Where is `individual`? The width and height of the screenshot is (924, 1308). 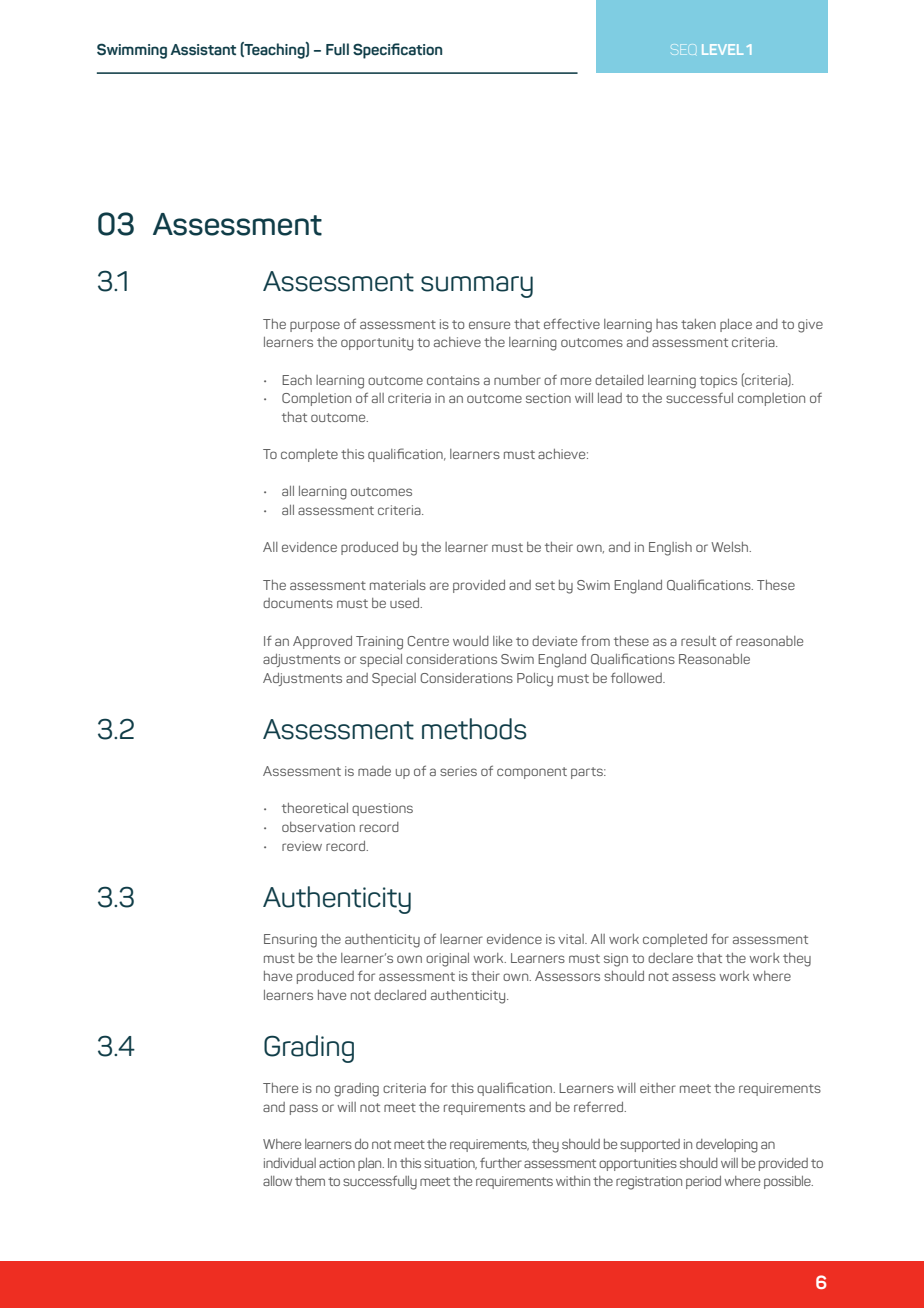
individual is located at coordinates (290, 1163).
